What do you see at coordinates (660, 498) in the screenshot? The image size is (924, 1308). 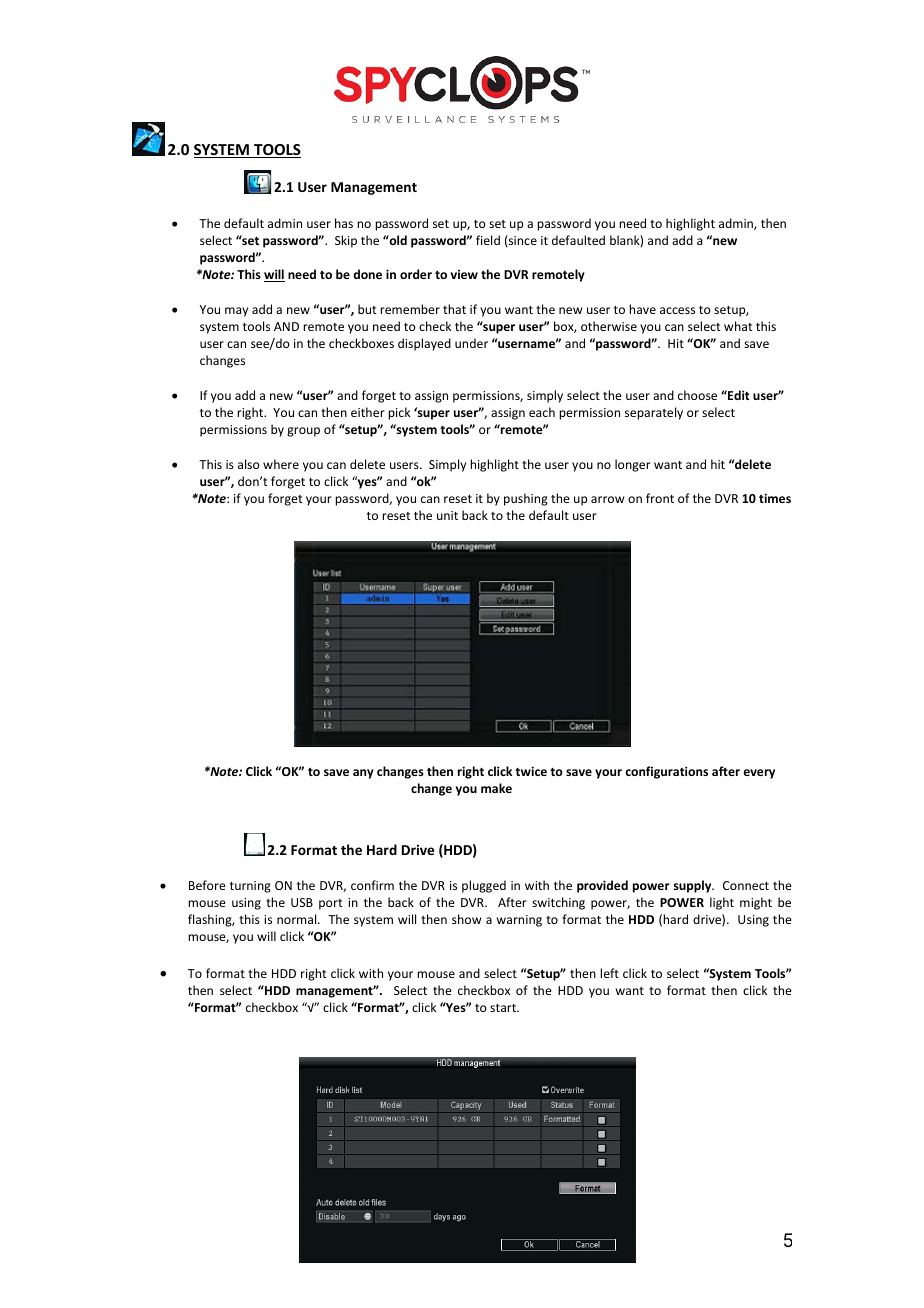 I see `front` at bounding box center [660, 498].
